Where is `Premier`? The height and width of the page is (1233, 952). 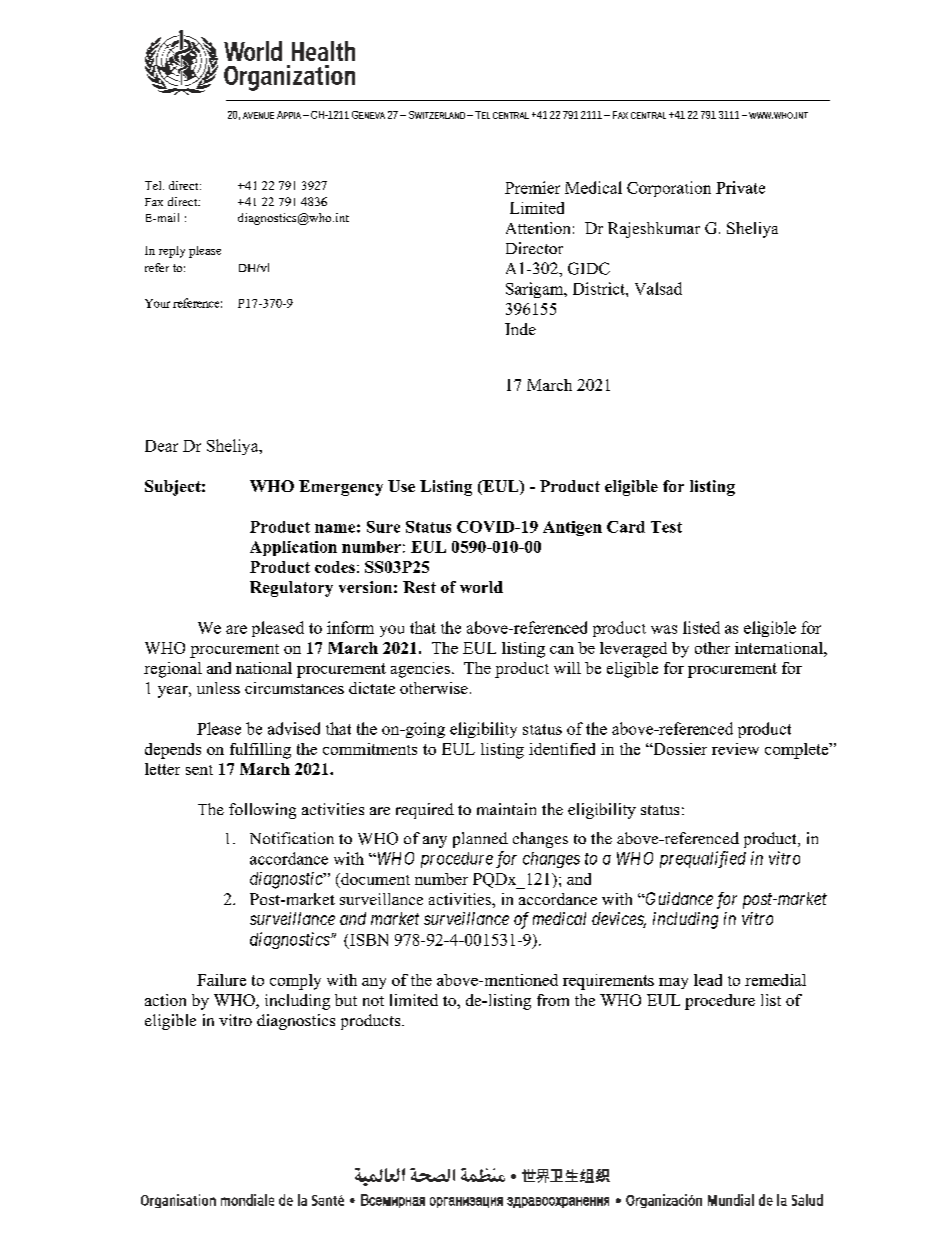 Premier is located at coordinates (532, 187).
